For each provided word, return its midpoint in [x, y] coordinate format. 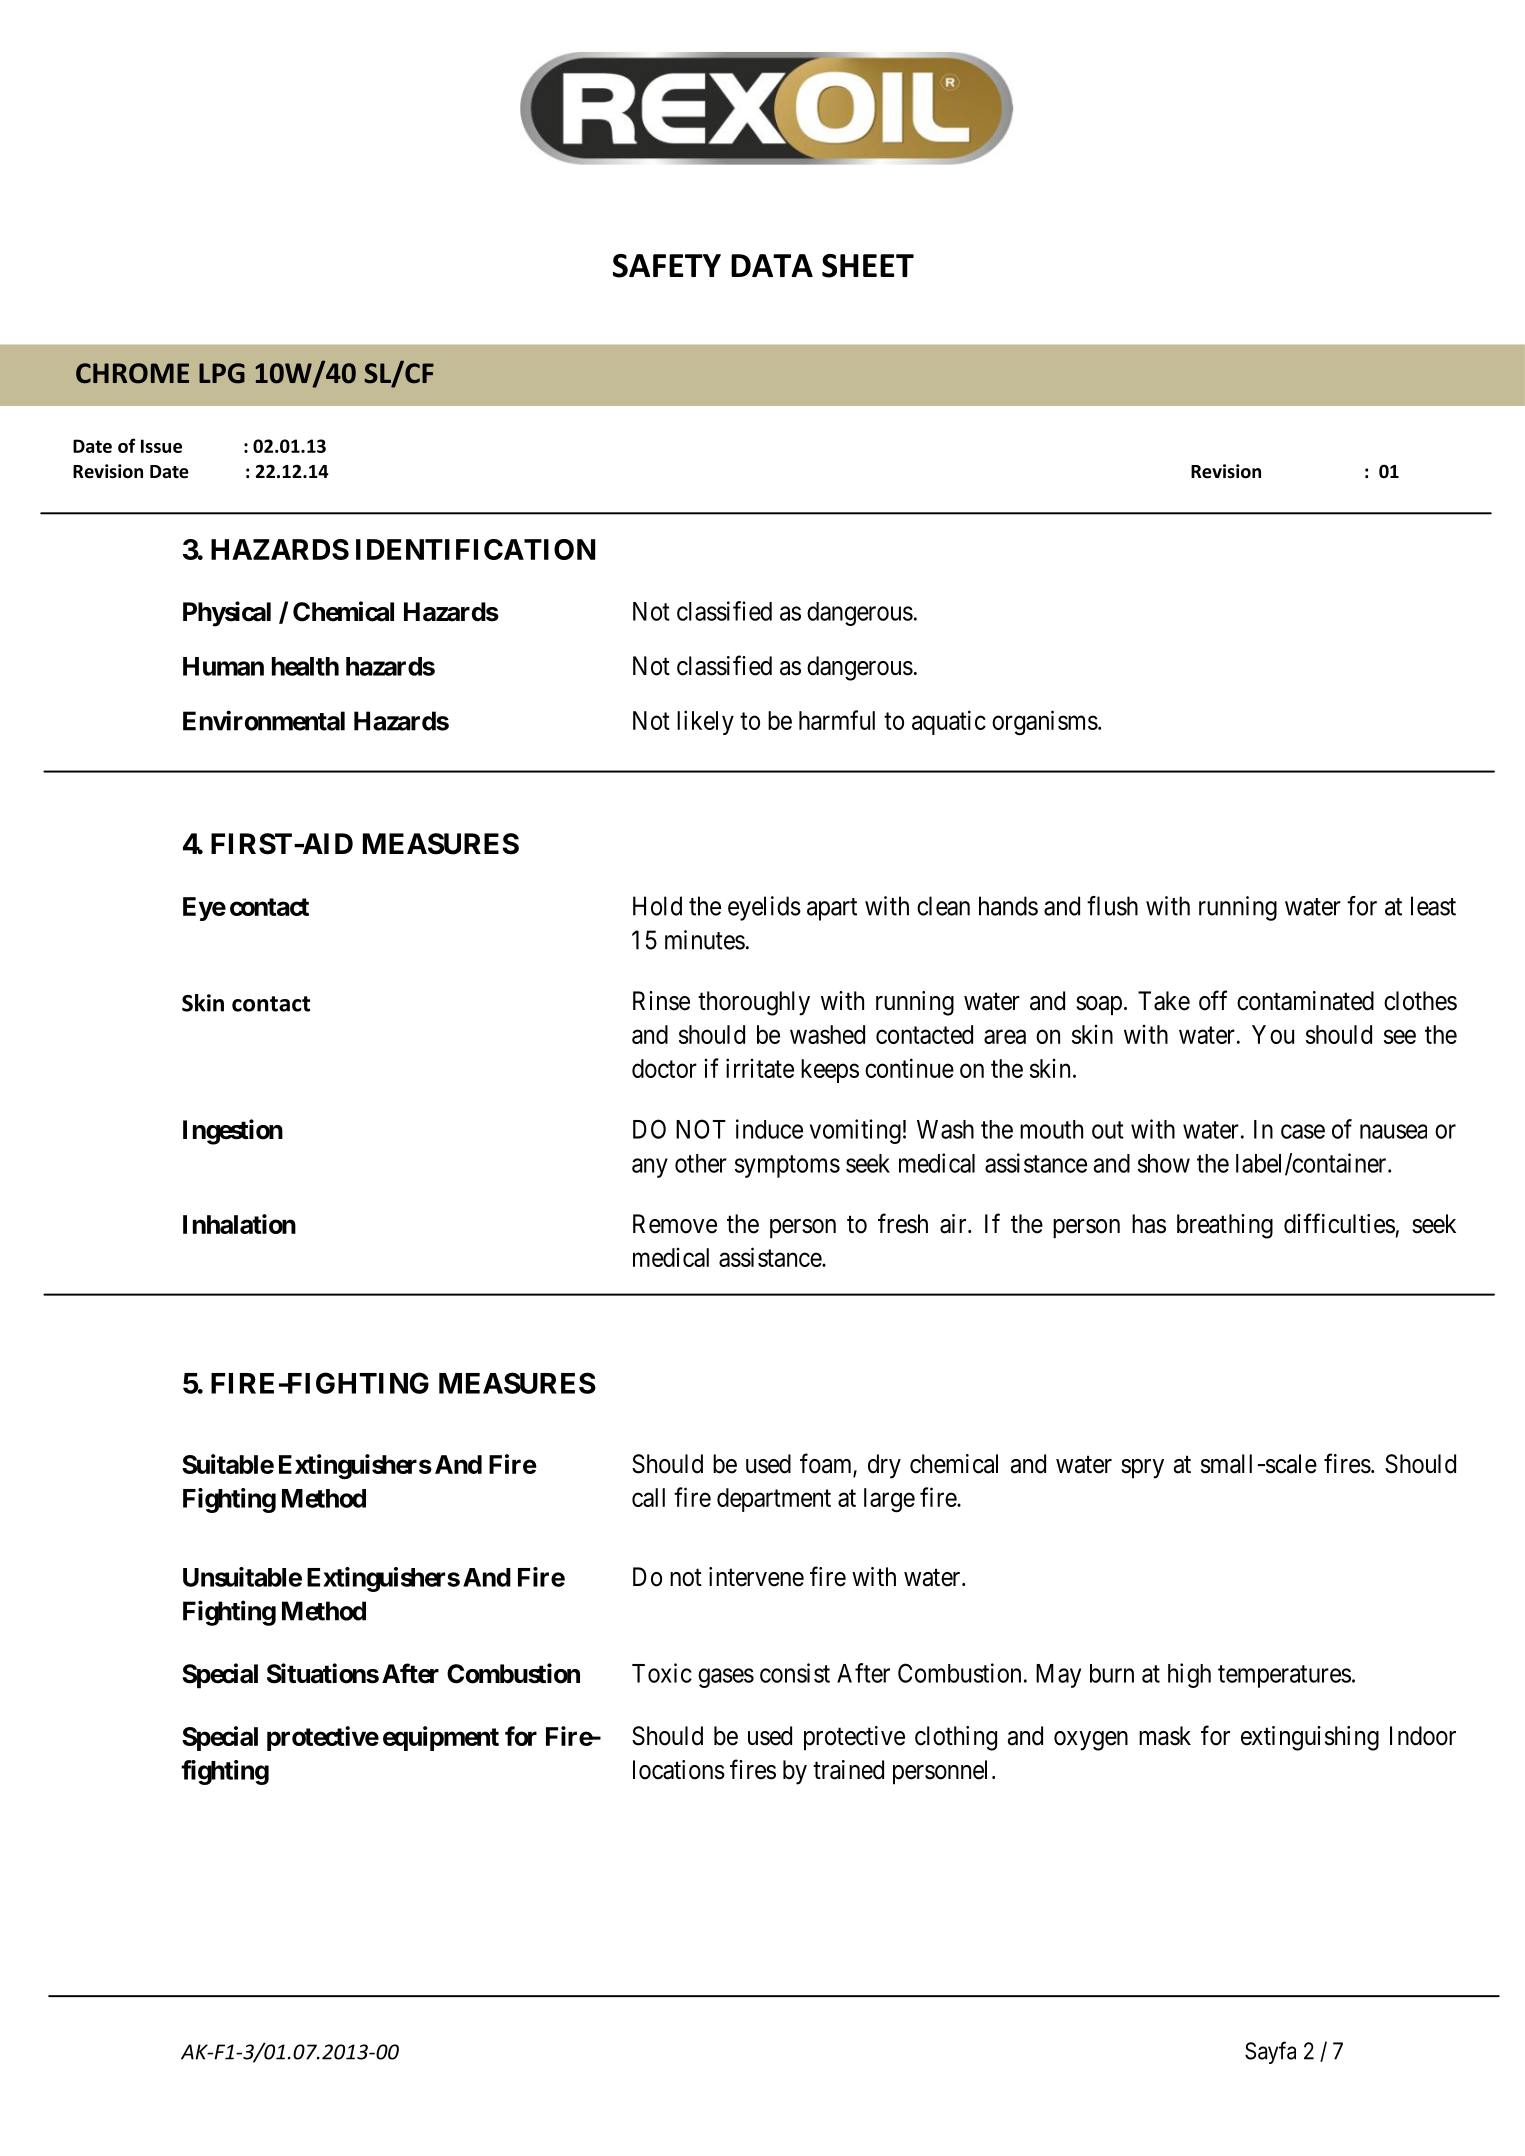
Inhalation [239, 1224]
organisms [1045, 723]
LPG [222, 373]
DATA [772, 265]
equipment [441, 1738]
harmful [837, 720]
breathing [1225, 1226]
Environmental [264, 720]
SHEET [868, 266]
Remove [675, 1224]
